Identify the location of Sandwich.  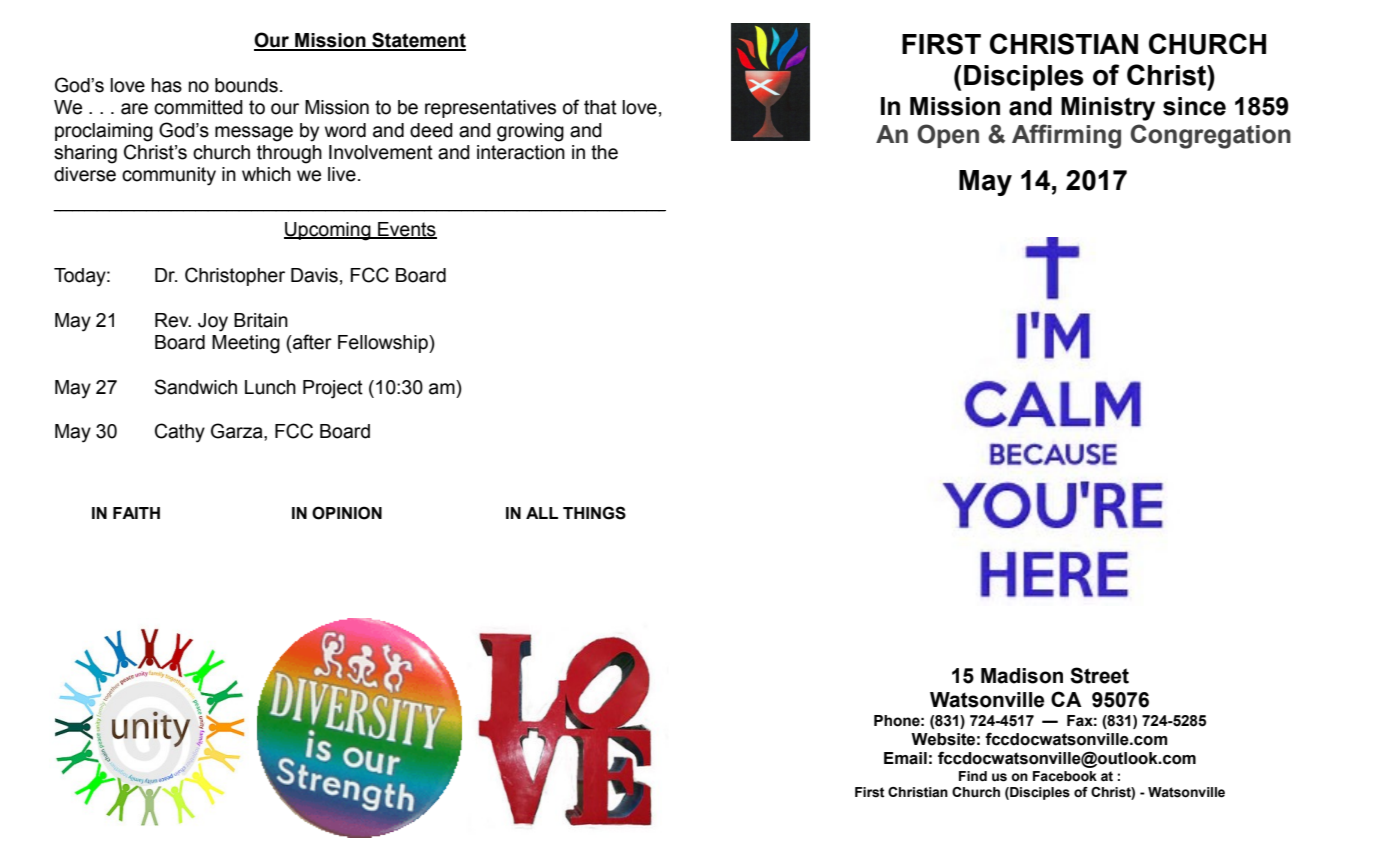
(196, 387).
